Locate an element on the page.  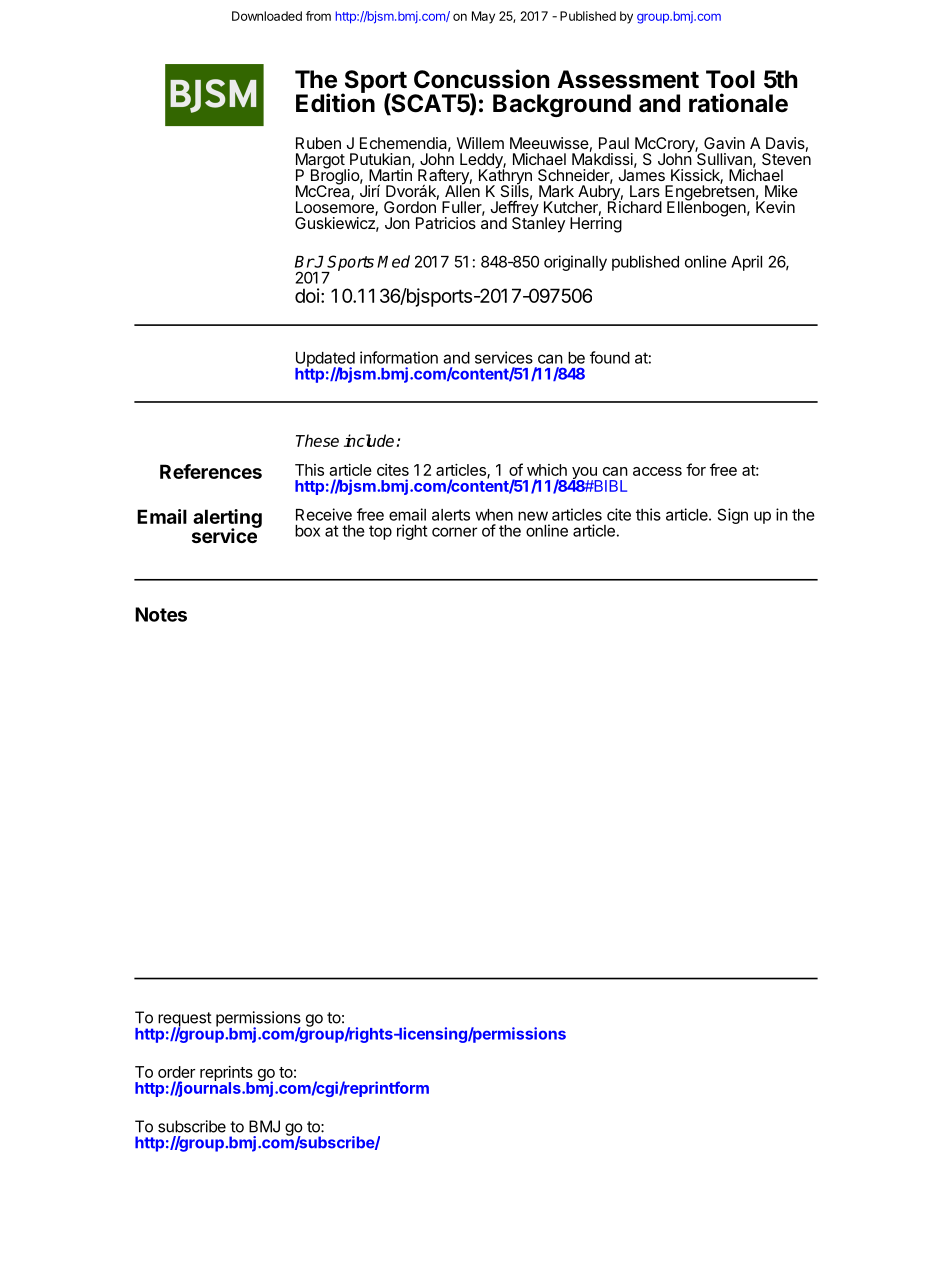
reprints is located at coordinates (226, 1075).
